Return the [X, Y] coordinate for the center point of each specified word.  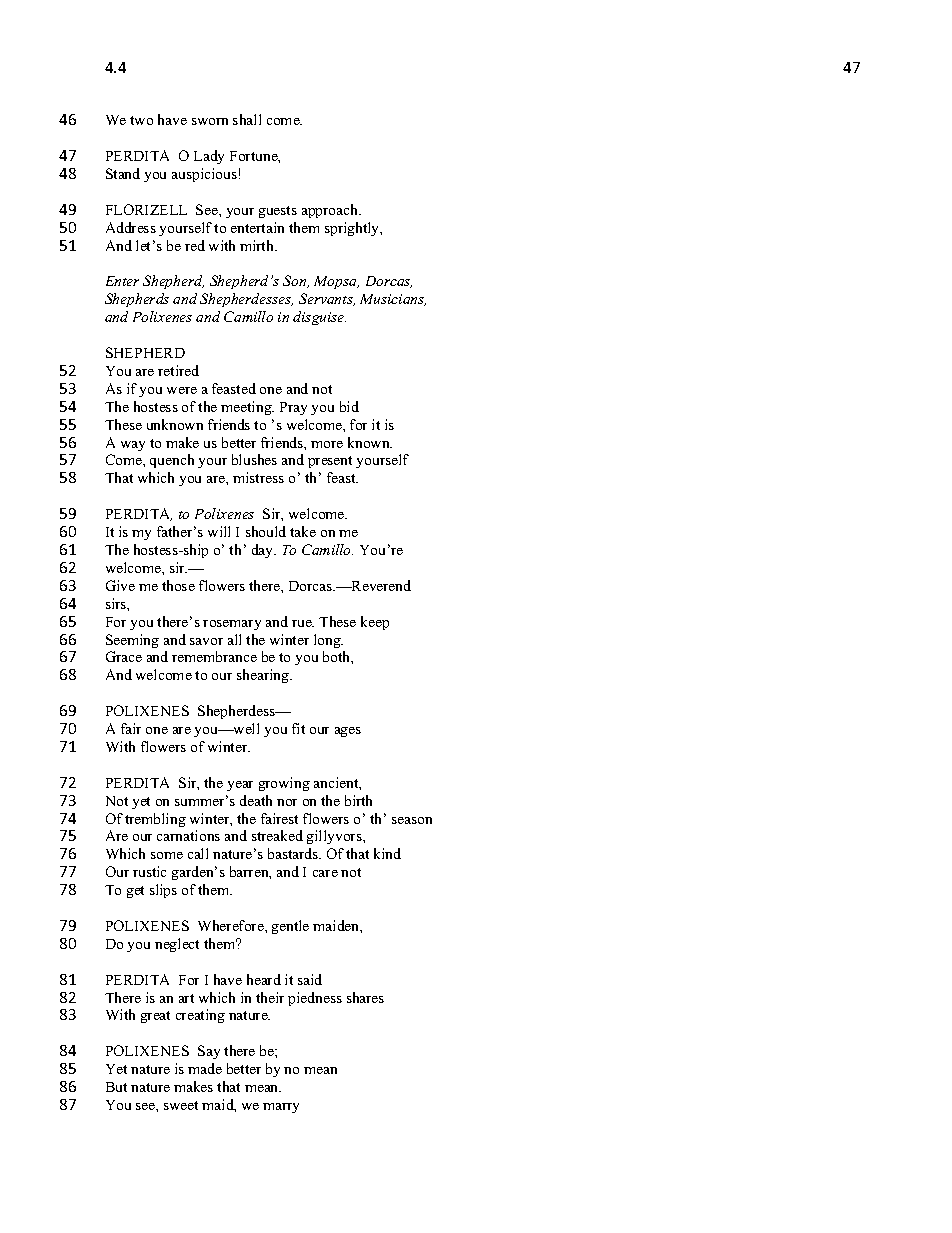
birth [358, 800]
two [141, 120]
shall [247, 119]
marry [281, 1108]
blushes [254, 459]
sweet [181, 1105]
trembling [155, 820]
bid [349, 406]
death [256, 800]
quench [172, 461]
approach [331, 211]
